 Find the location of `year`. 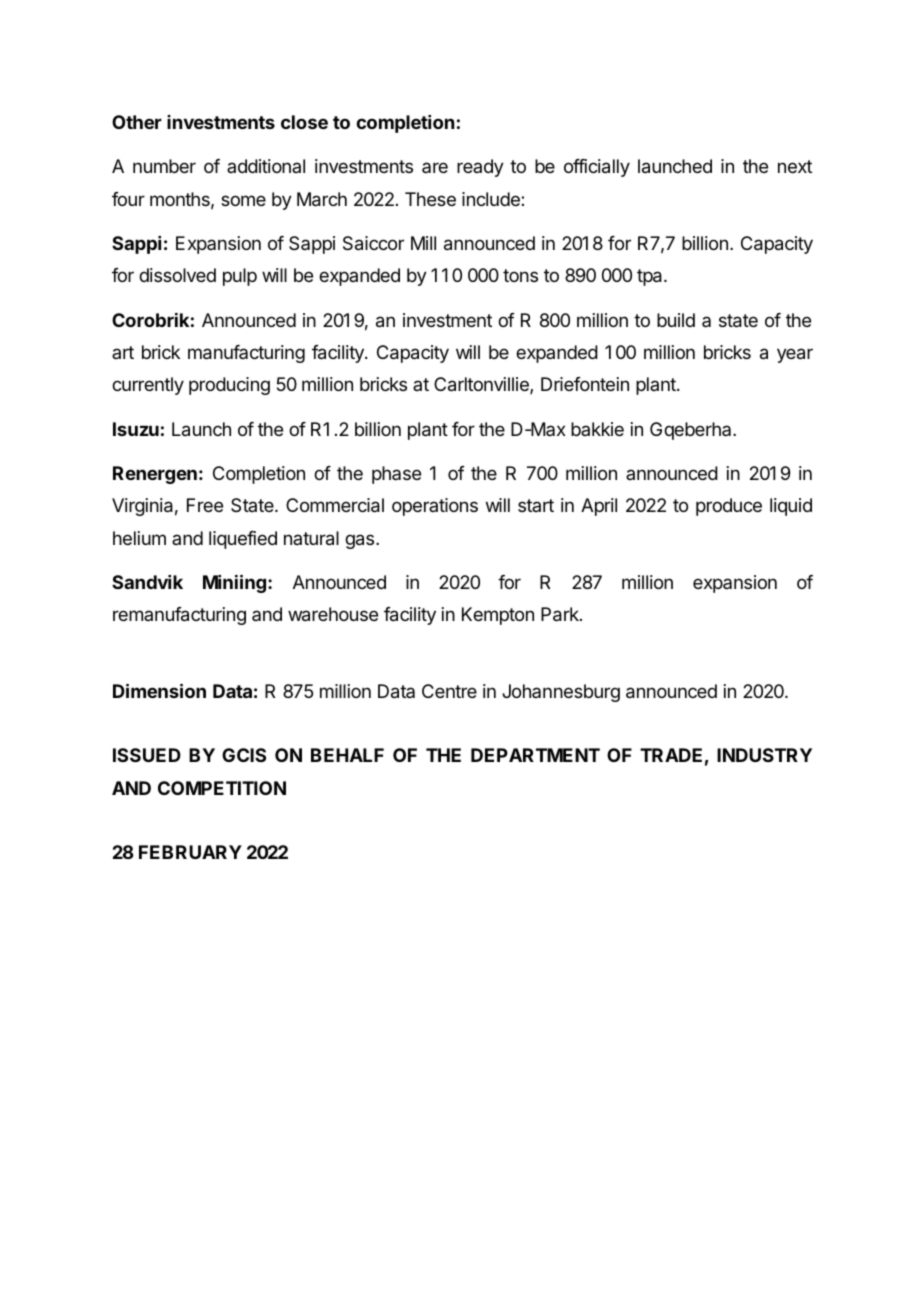

year is located at coordinates (795, 355).
